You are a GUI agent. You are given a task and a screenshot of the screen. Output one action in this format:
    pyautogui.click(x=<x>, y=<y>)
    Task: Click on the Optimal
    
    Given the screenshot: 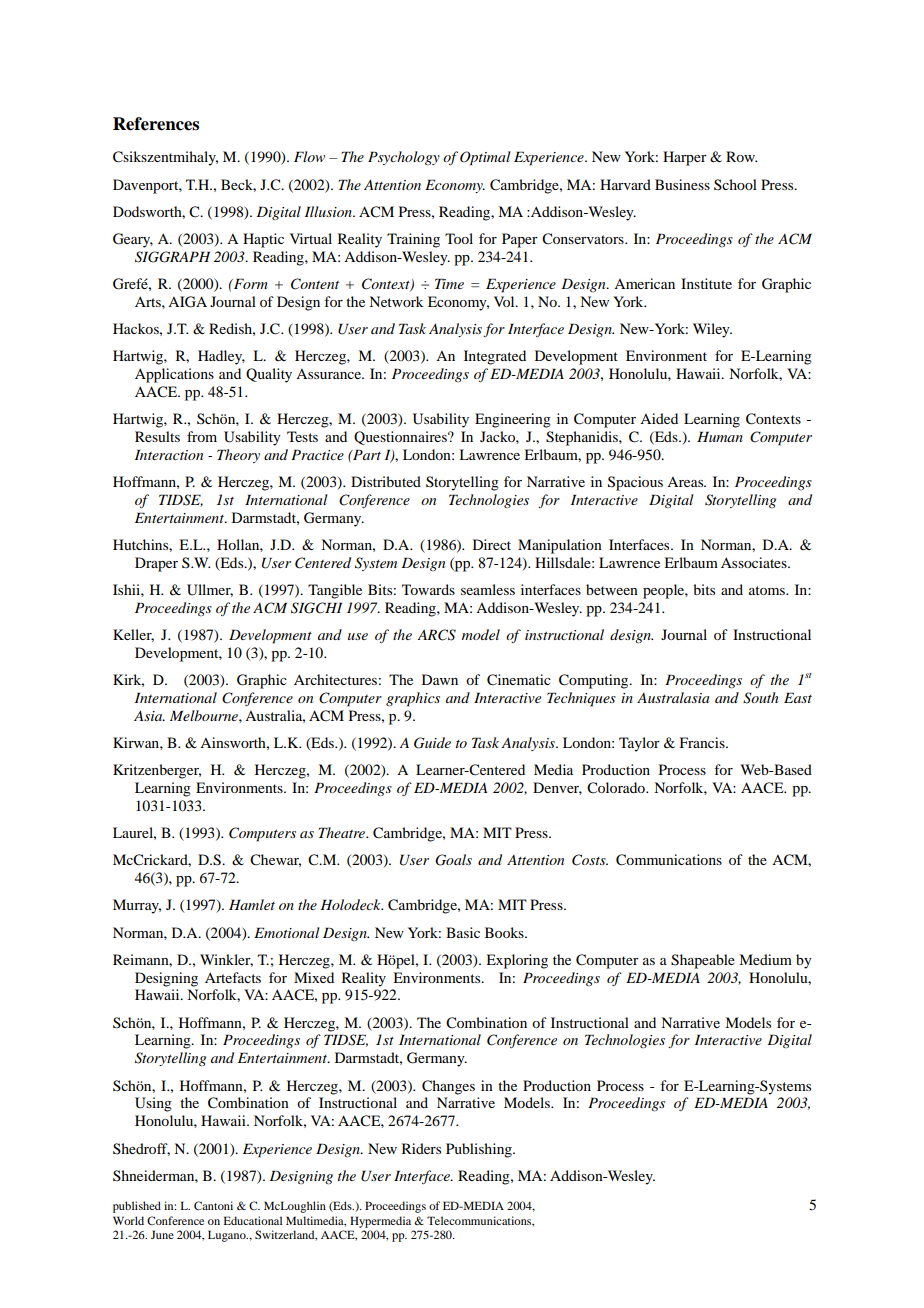 What is the action you would take?
    pyautogui.click(x=485, y=158)
